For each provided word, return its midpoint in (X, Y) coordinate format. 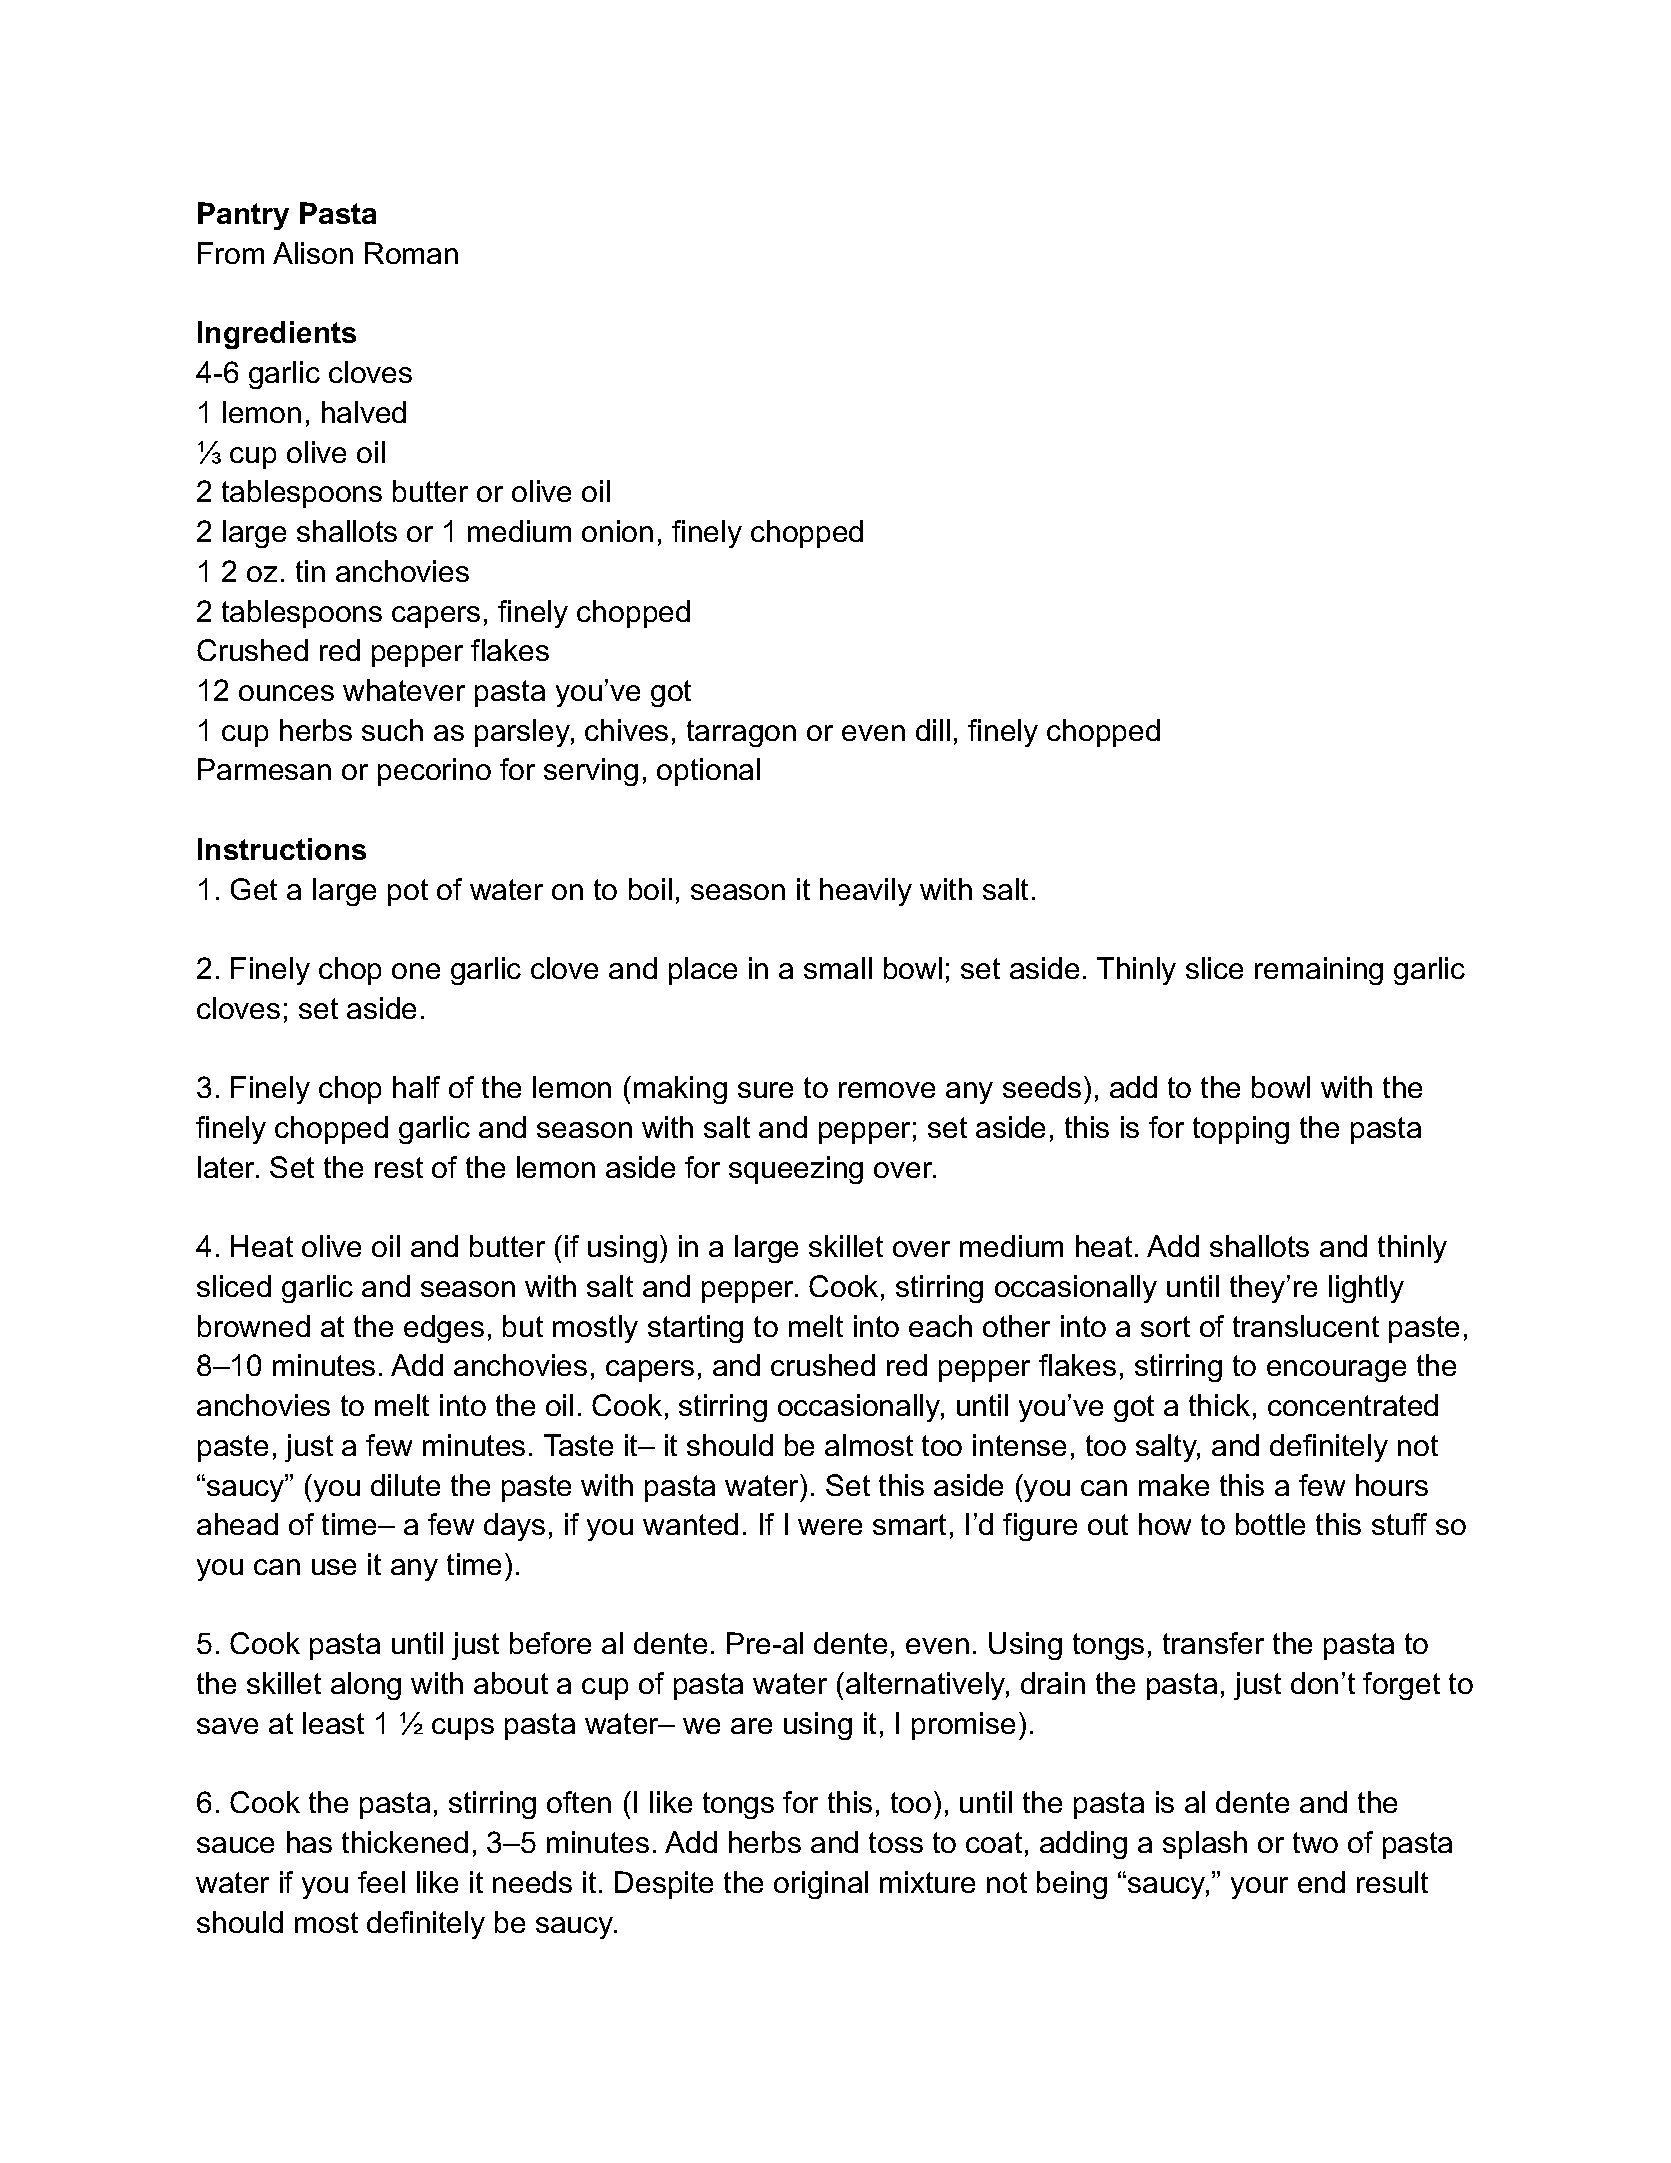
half (416, 1087)
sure (765, 1090)
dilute (405, 1485)
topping (1241, 1130)
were (830, 1527)
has (309, 1842)
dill (933, 730)
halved (364, 412)
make (1174, 1485)
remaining (1319, 971)
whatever (404, 690)
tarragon (741, 733)
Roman (411, 253)
